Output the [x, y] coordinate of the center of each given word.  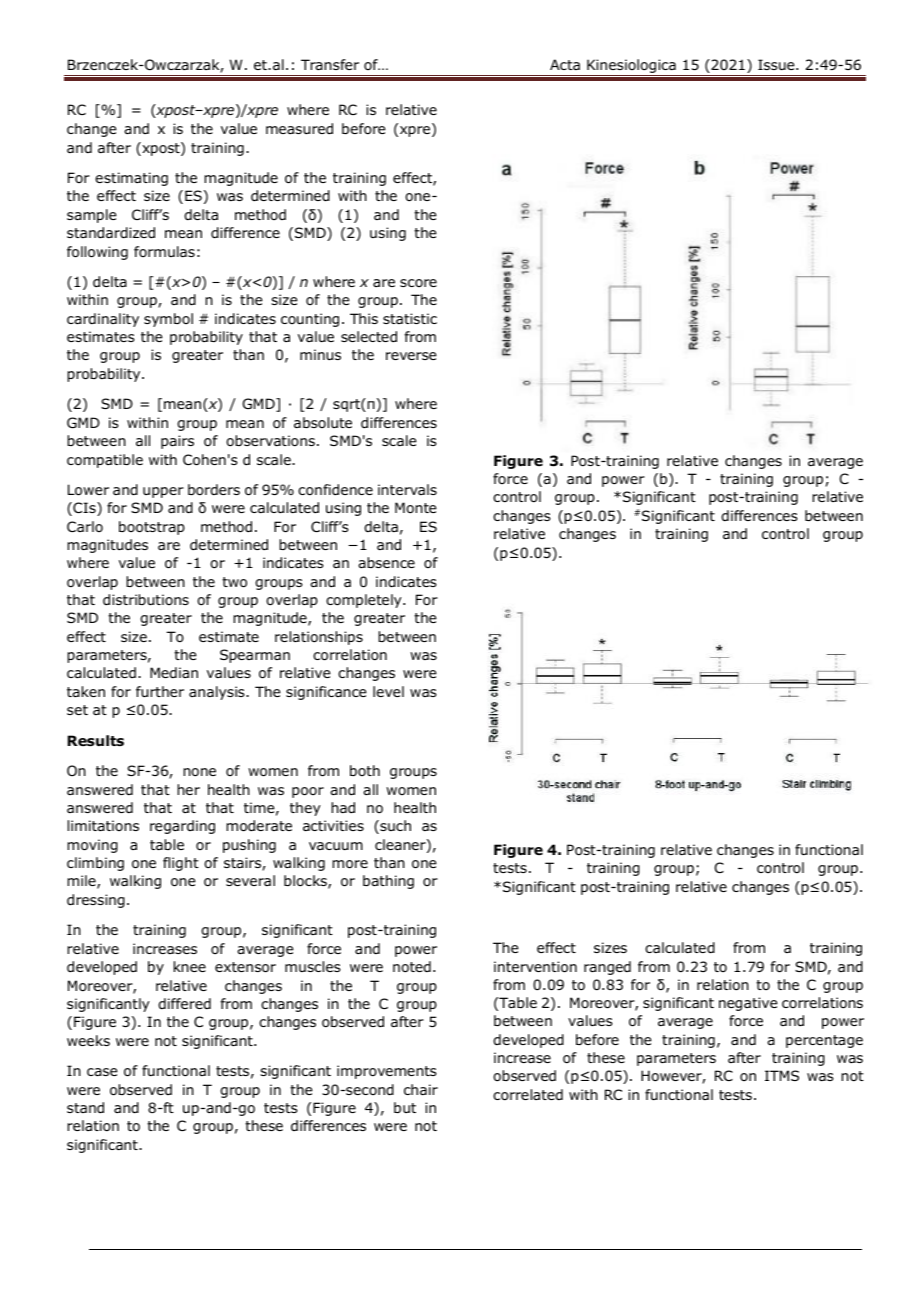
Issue [777, 64]
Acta [565, 64]
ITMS [782, 1075]
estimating [131, 179]
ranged [607, 968]
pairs [177, 442]
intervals [407, 489]
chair [421, 1089]
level [388, 691]
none [199, 772]
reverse [411, 356]
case [102, 1072]
